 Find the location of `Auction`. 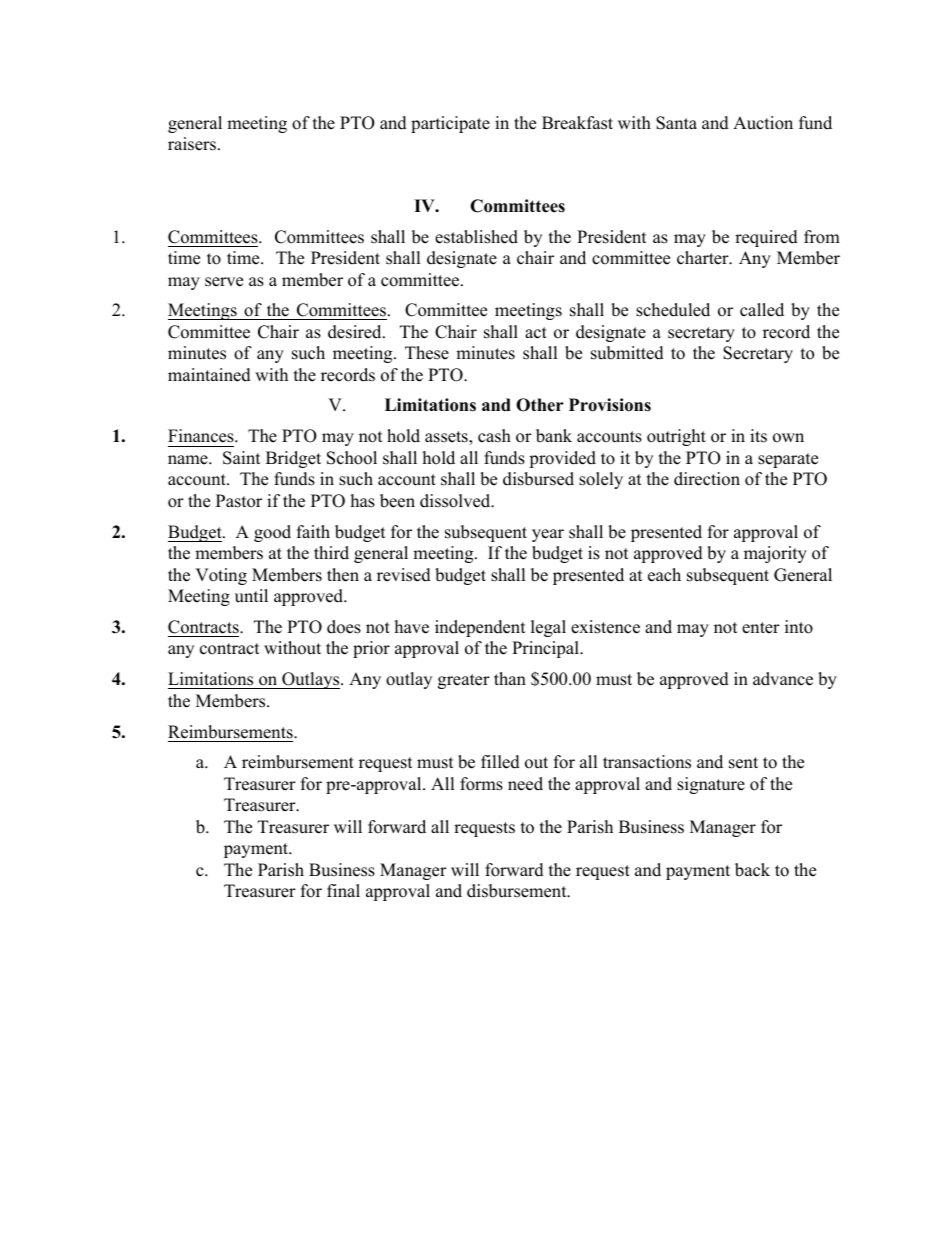

Auction is located at coordinates (763, 123).
